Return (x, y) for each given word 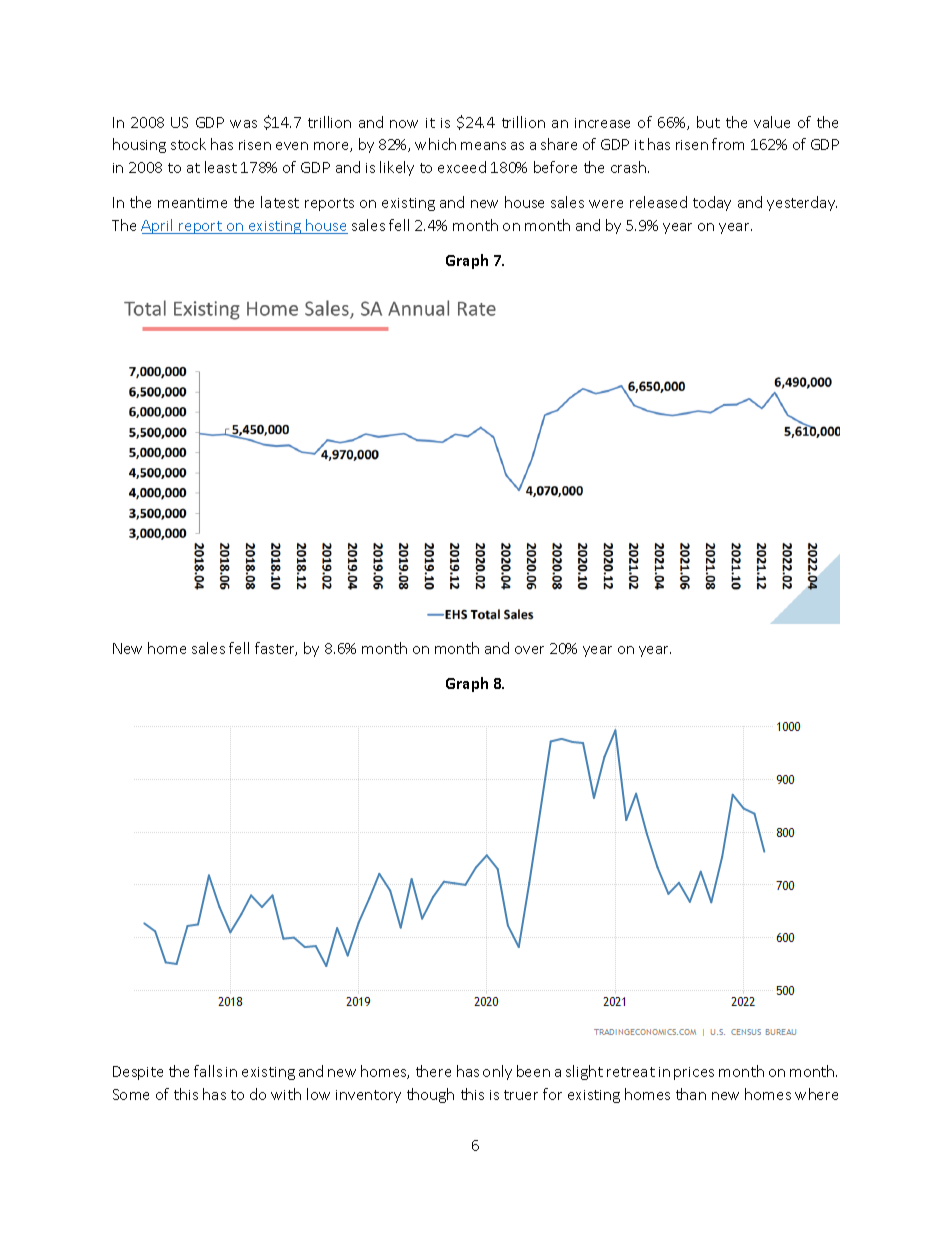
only (497, 1072)
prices (694, 1073)
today (712, 203)
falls (208, 1071)
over (529, 650)
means (483, 146)
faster (276, 649)
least (221, 167)
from (728, 144)
